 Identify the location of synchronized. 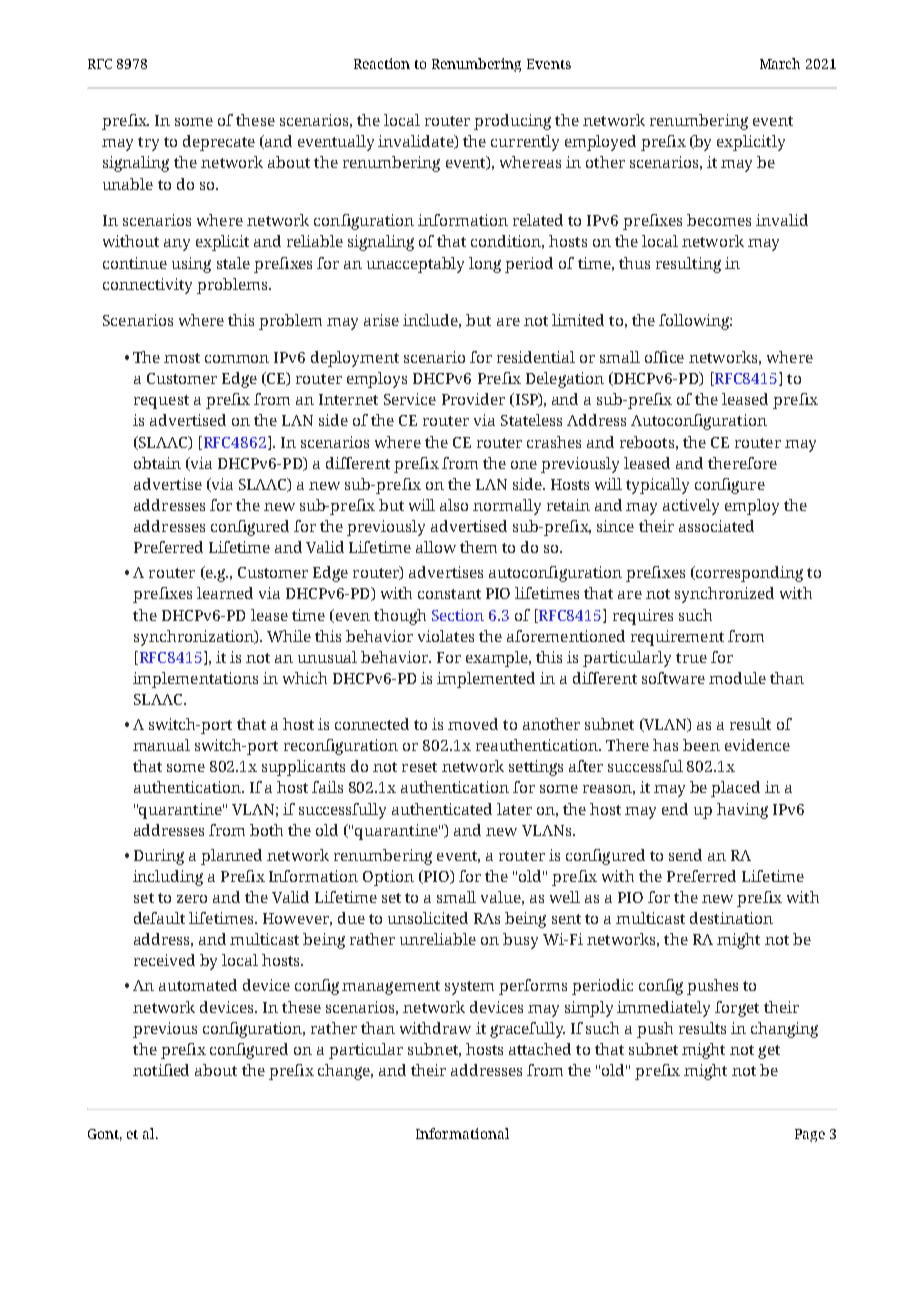
(724, 595).
